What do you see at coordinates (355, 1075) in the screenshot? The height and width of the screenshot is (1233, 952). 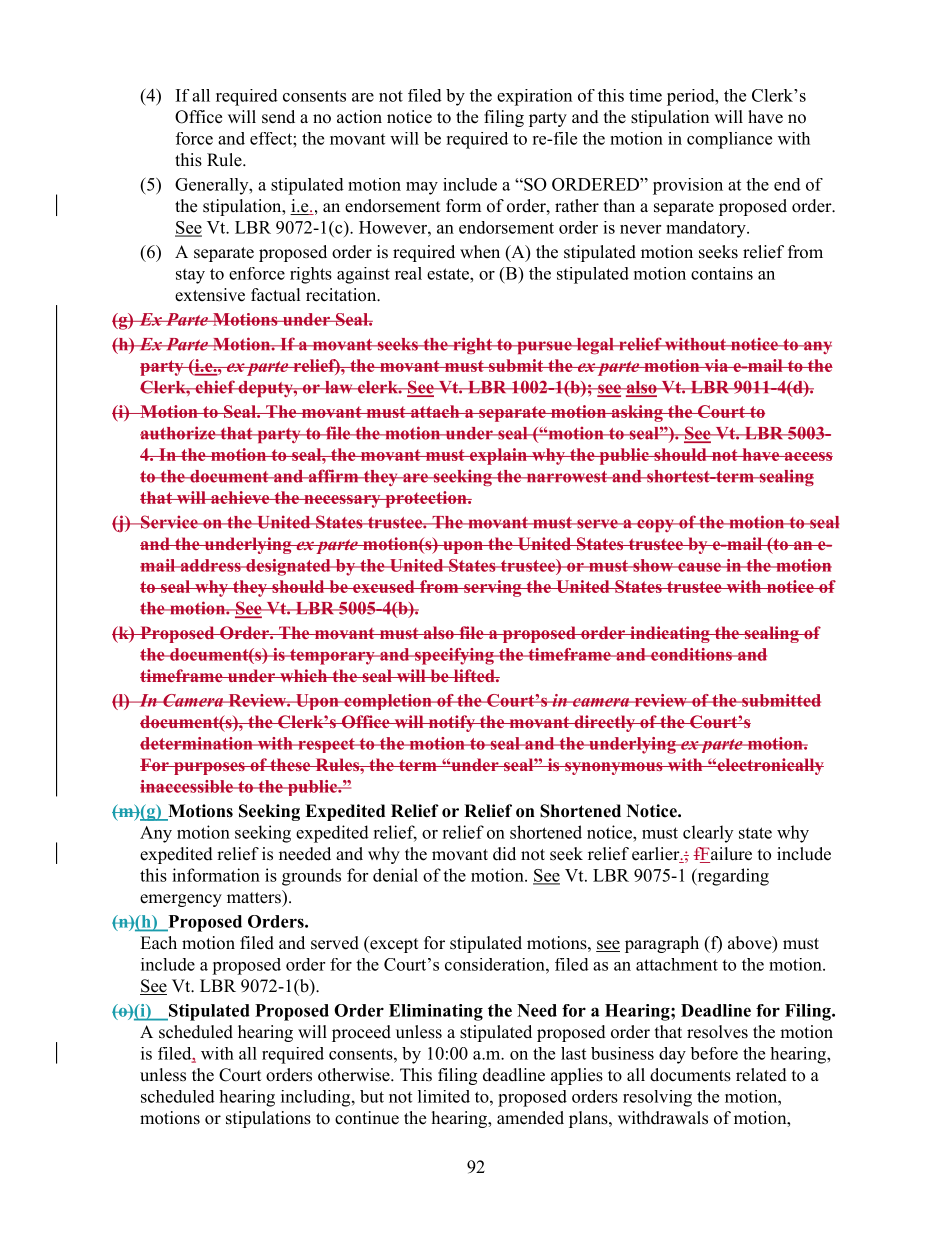 I see `otherwise` at bounding box center [355, 1075].
